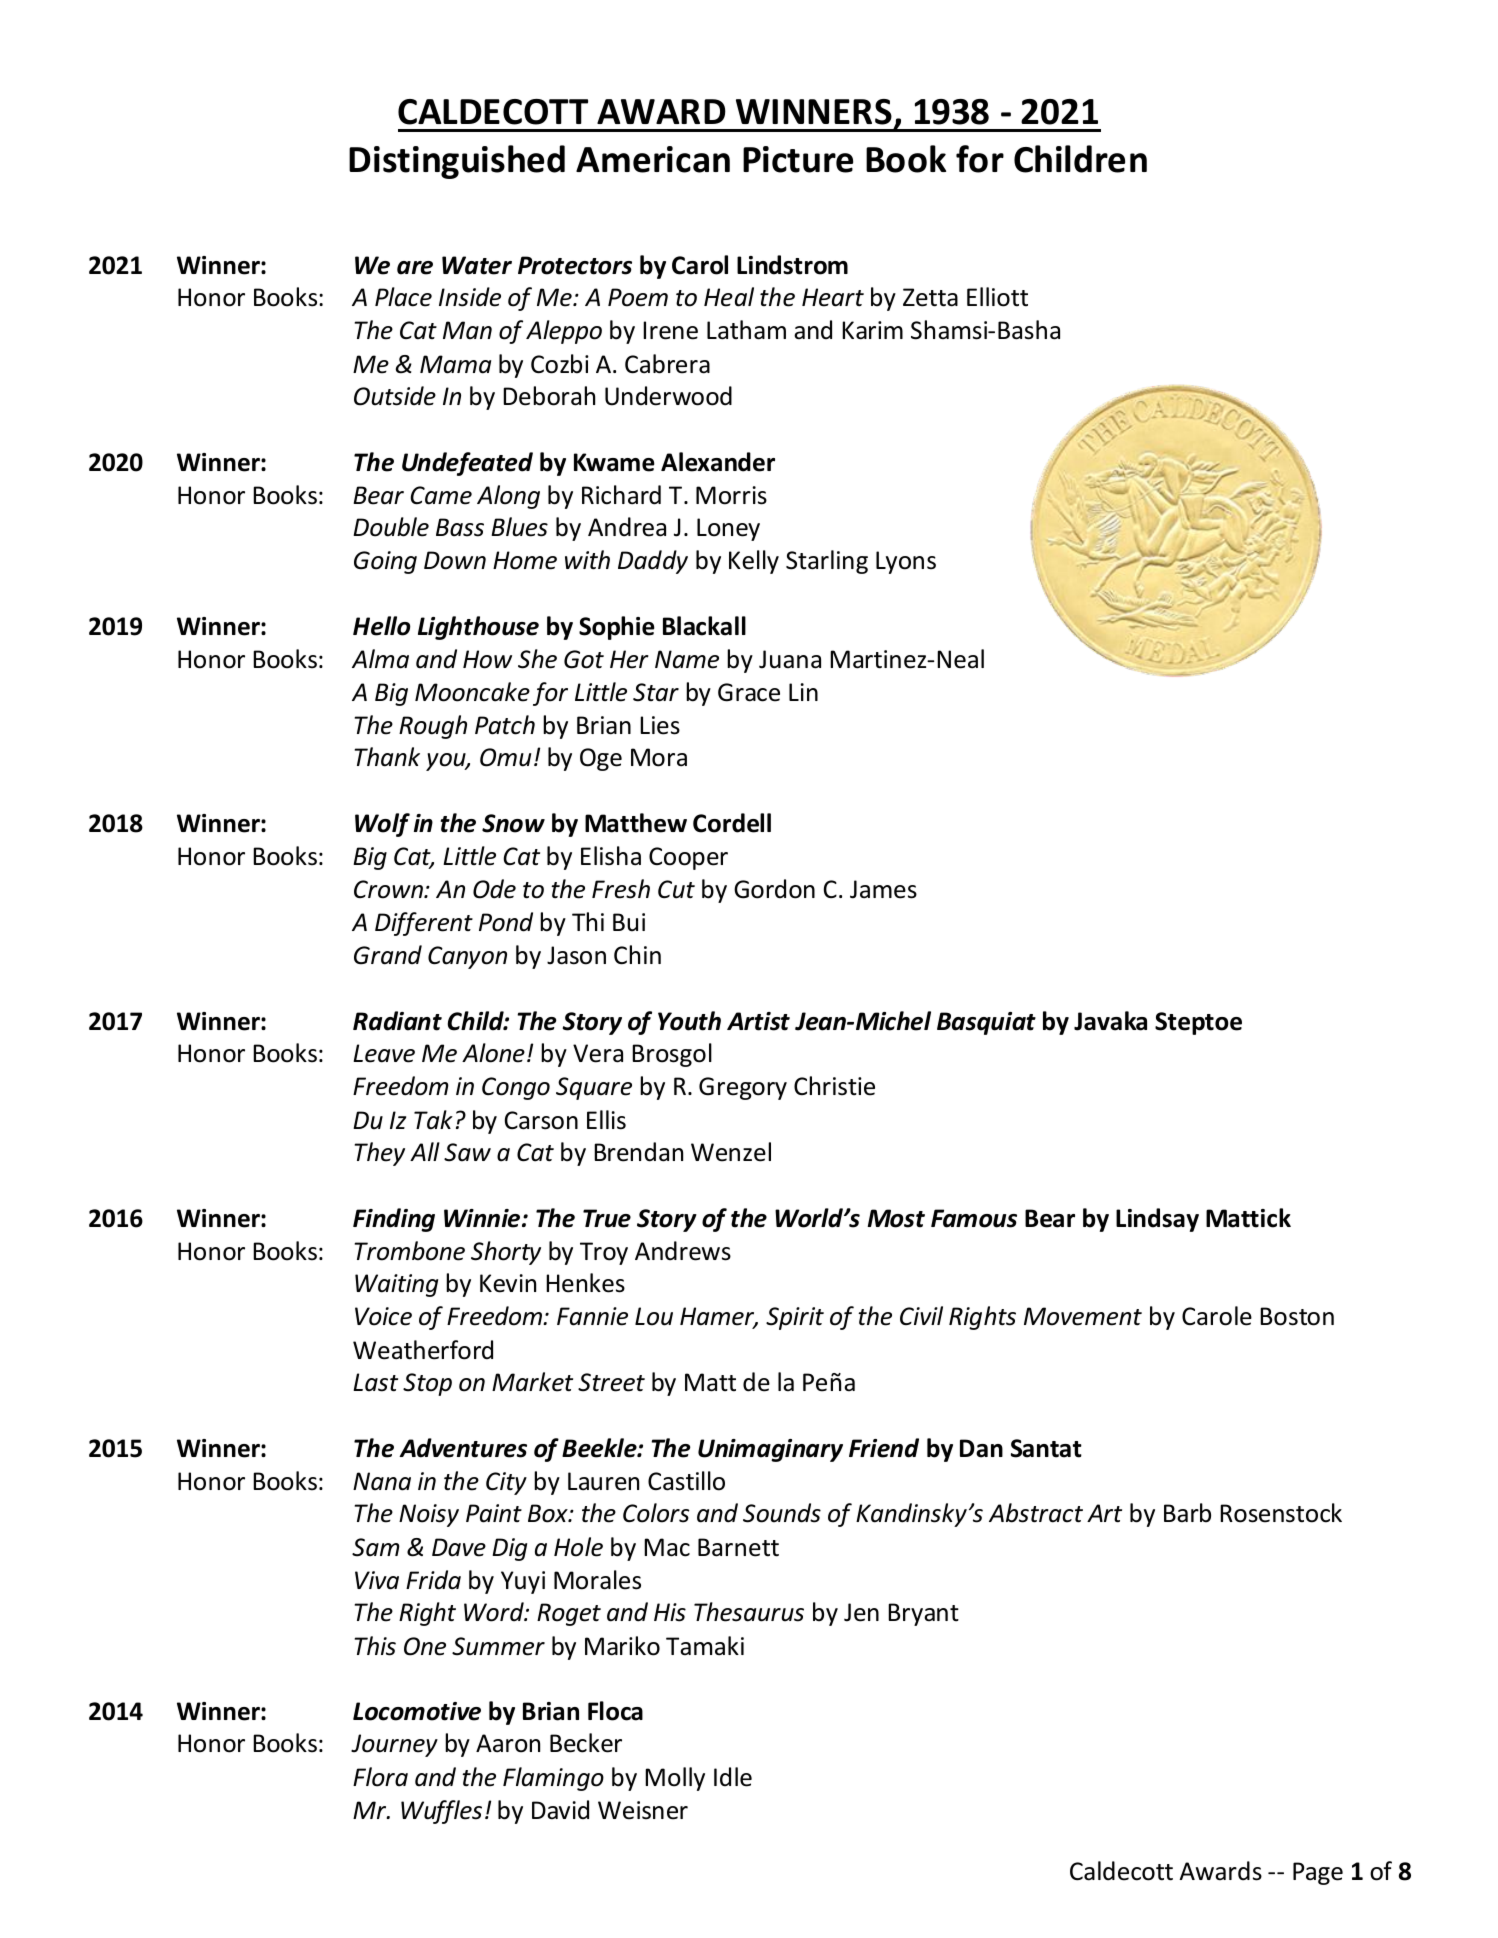 Image resolution: width=1498 pixels, height=1938 pixels. Describe the element at coordinates (560, 1810) in the screenshot. I see `David` at that location.
